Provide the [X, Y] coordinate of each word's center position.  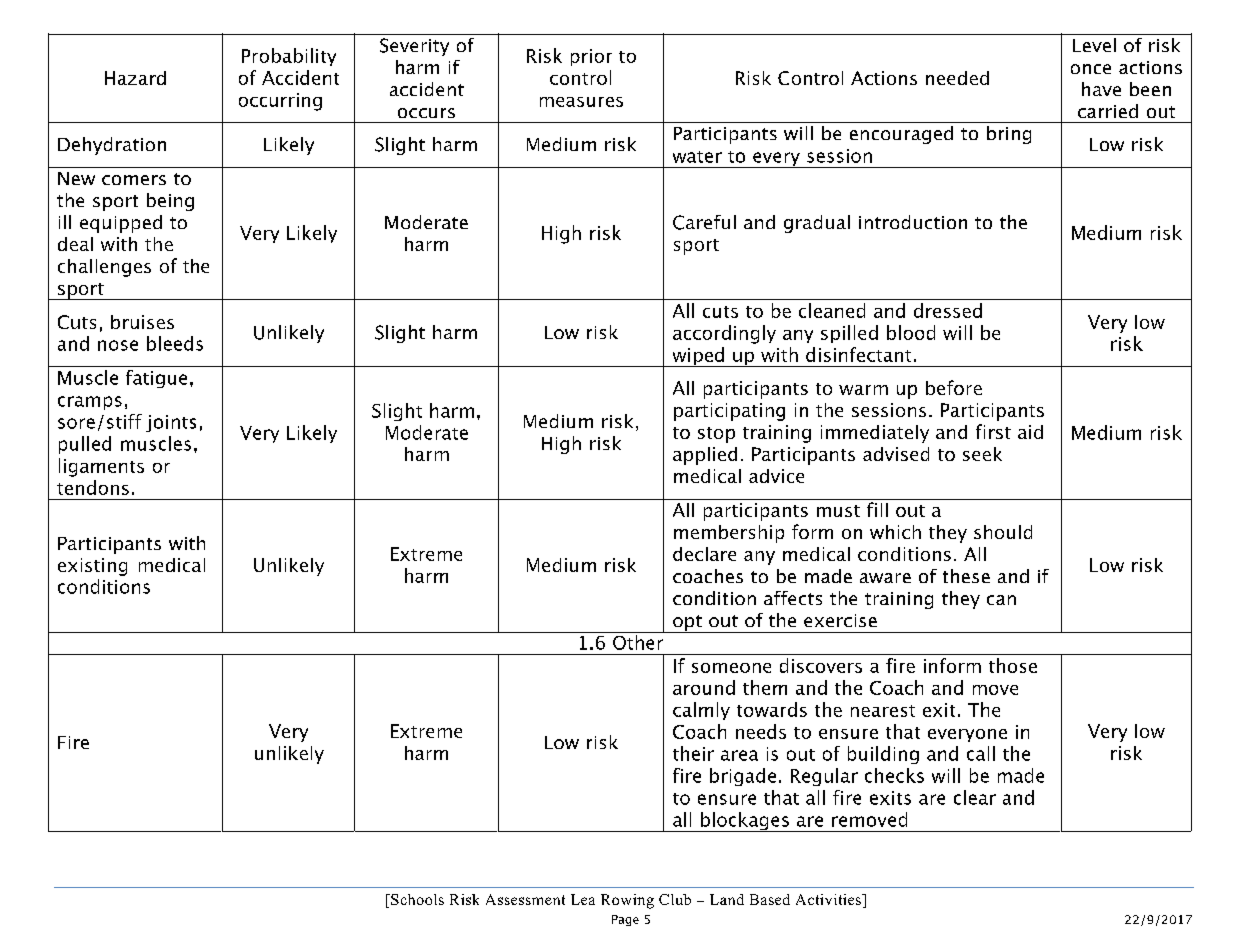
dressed [948, 310]
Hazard [135, 78]
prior [591, 57]
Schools [416, 899]
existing [92, 567]
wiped [698, 357]
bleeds [175, 343]
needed [957, 78]
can [1001, 600]
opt [687, 624]
